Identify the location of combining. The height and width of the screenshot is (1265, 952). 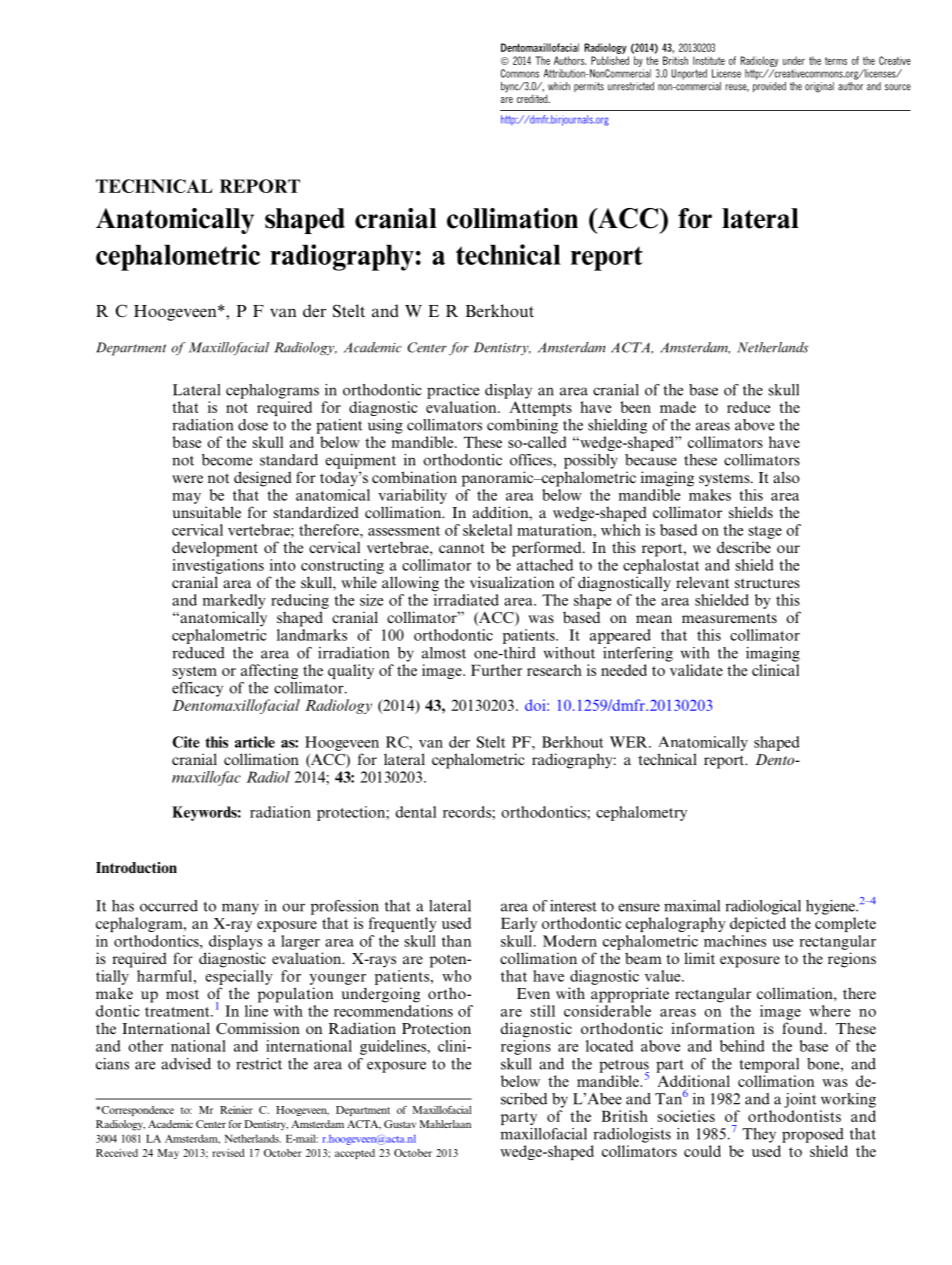
(522, 426).
